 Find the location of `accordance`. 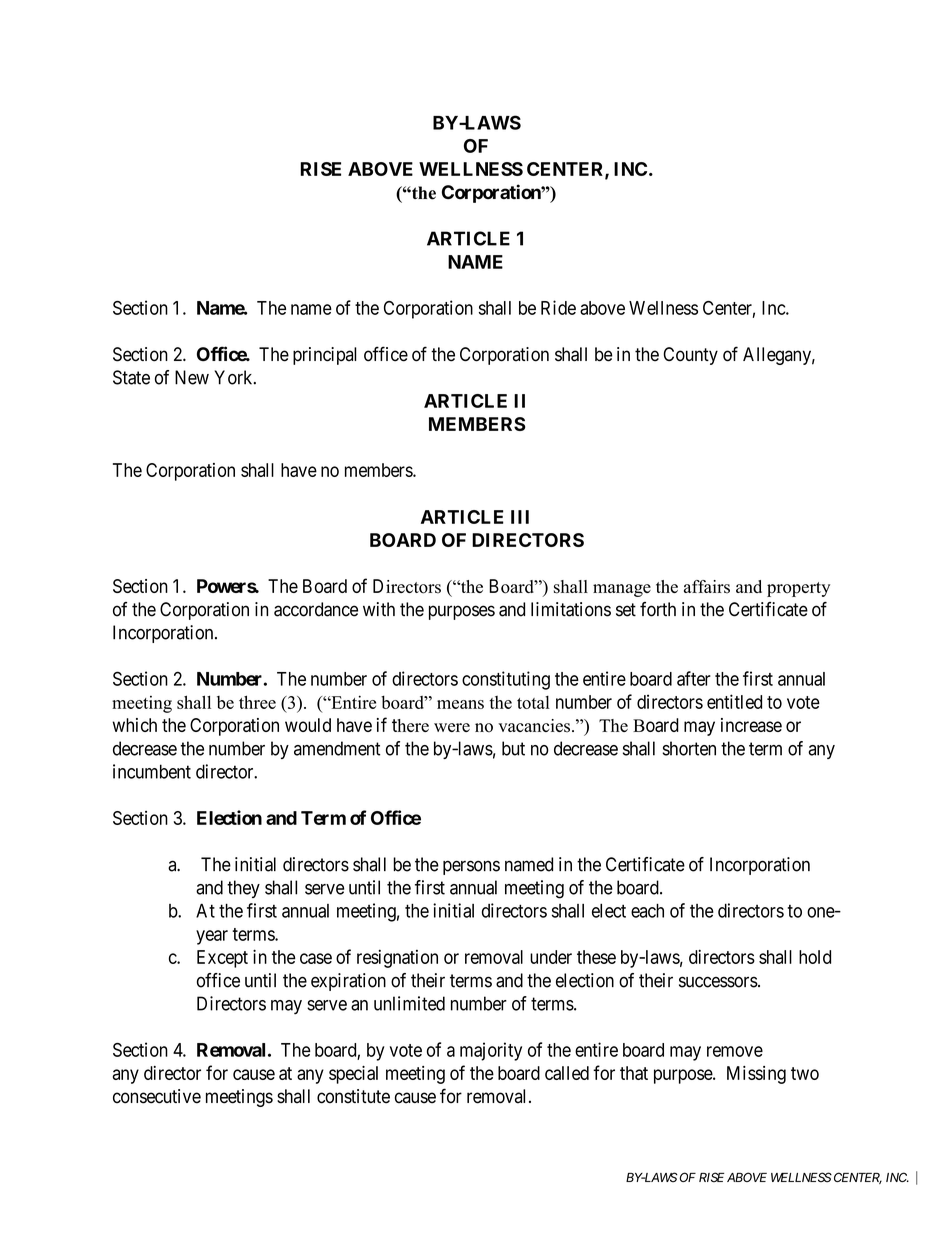

accordance is located at coordinates (316, 609).
